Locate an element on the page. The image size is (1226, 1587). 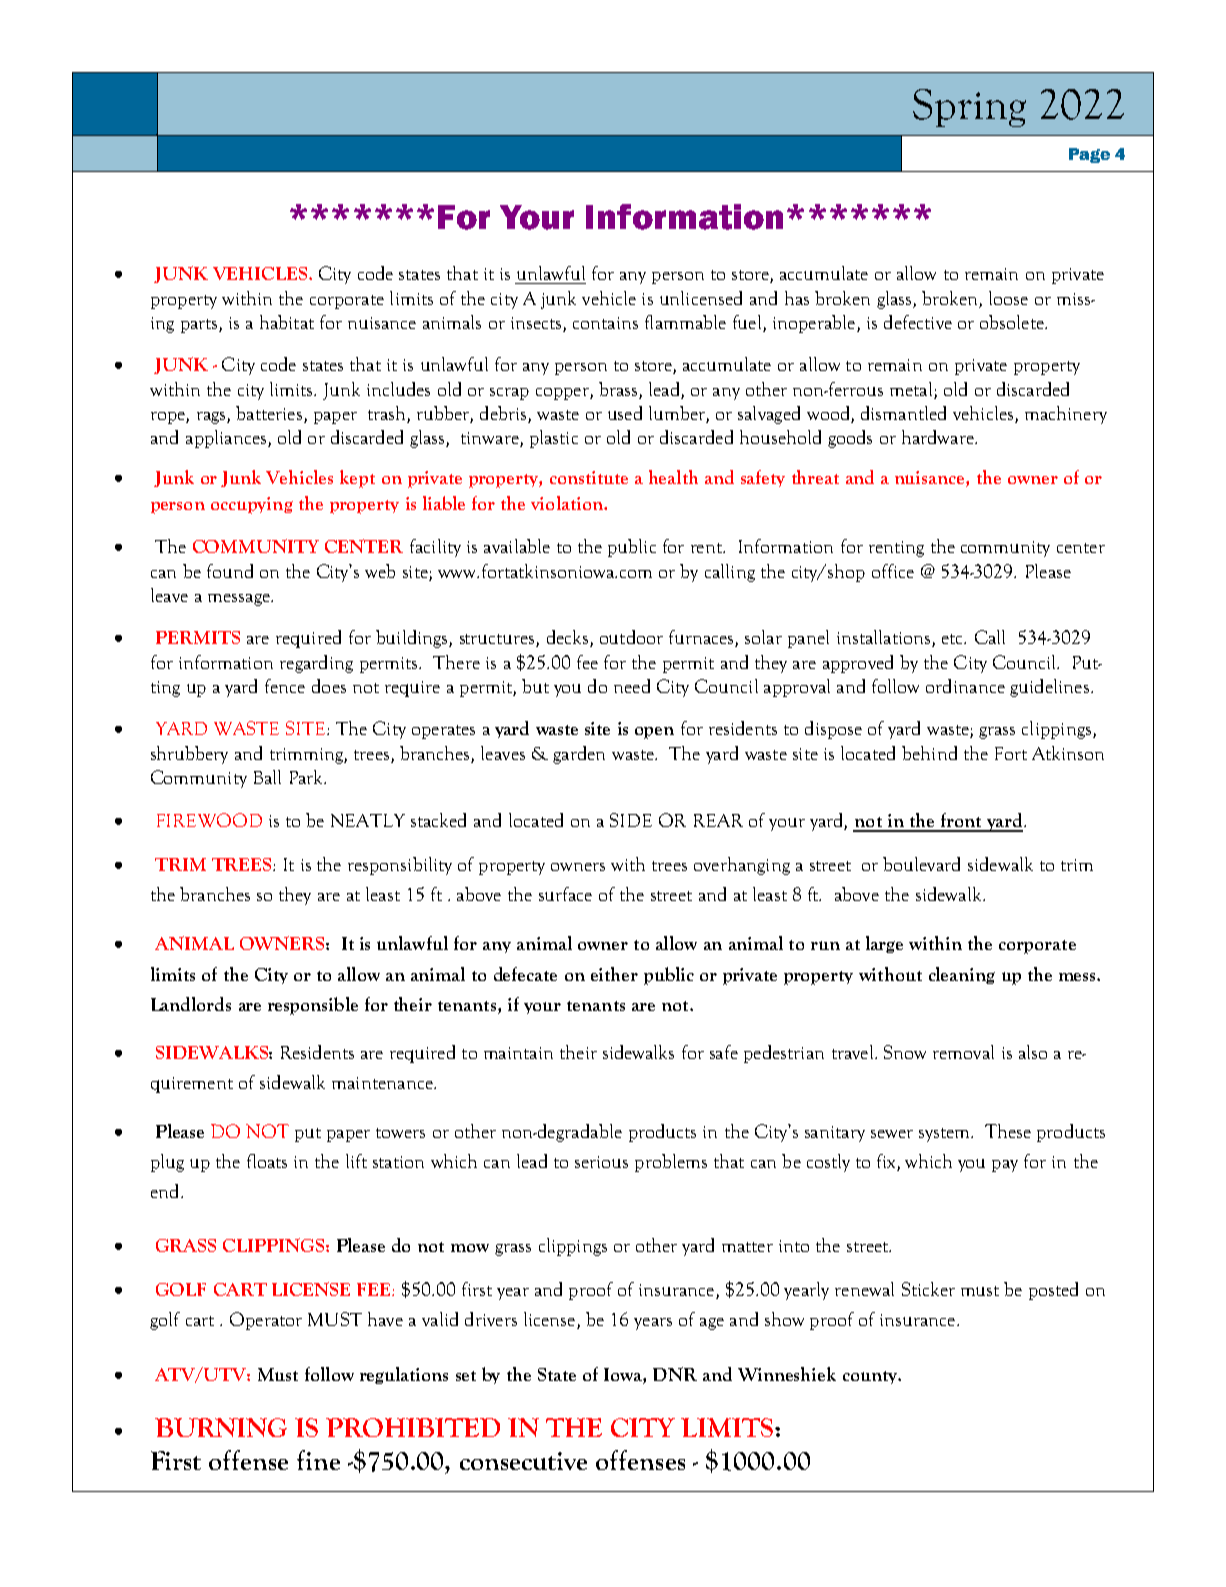
habitat is located at coordinates (287, 322).
